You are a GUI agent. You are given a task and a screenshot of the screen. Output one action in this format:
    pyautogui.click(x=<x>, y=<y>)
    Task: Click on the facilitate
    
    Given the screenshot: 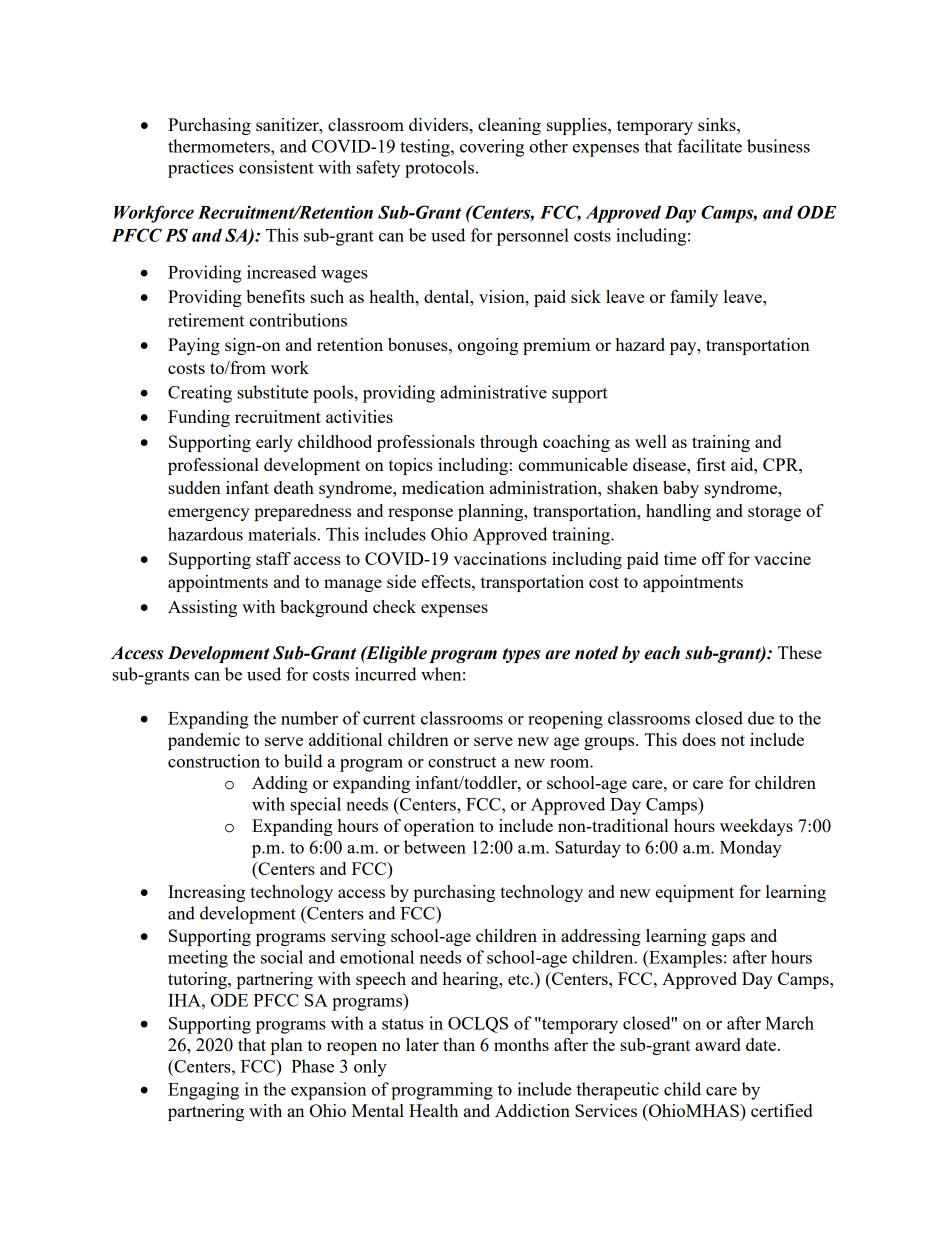 What is the action you would take?
    pyautogui.click(x=709, y=146)
